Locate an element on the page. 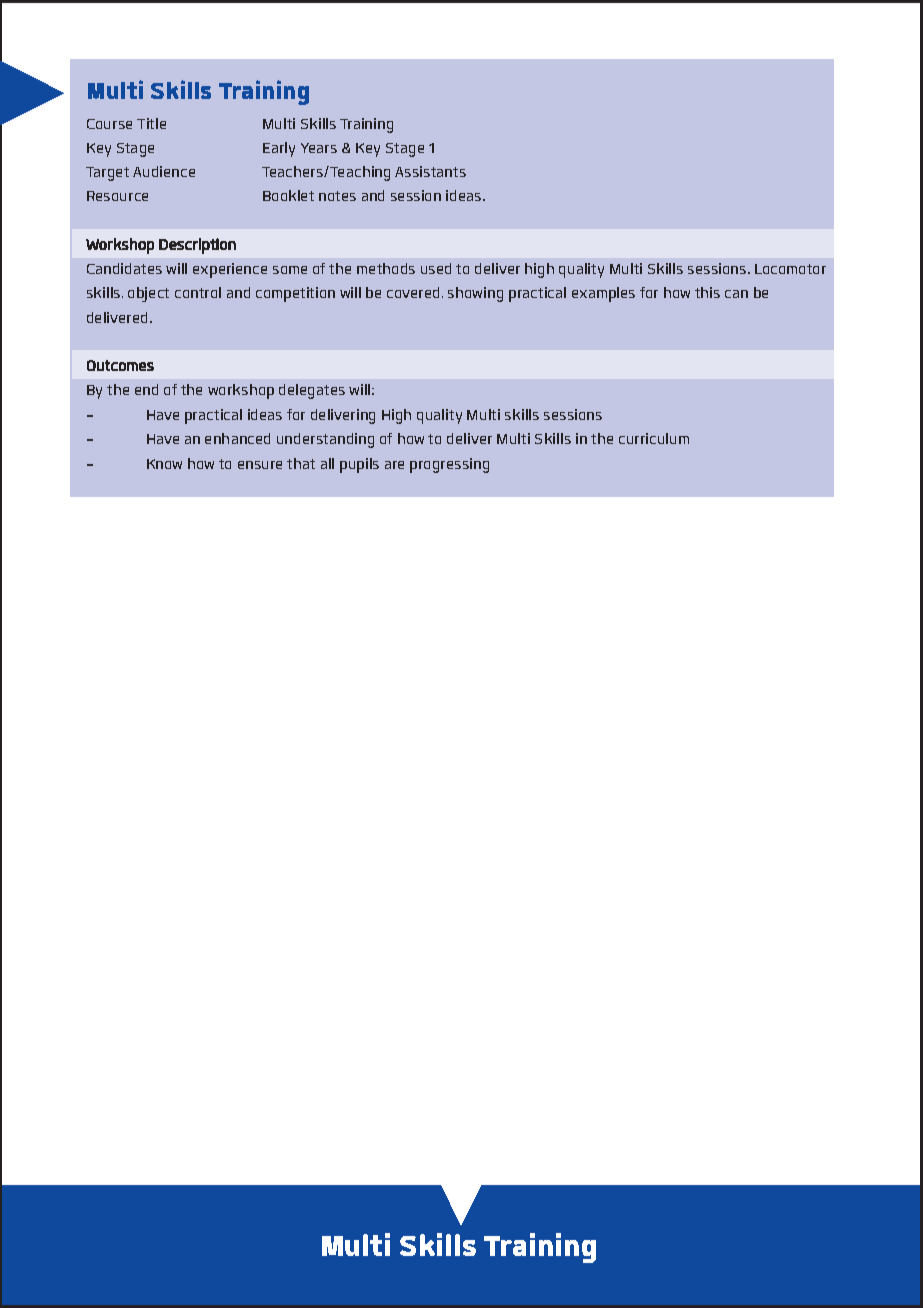  Years is located at coordinates (319, 148).
